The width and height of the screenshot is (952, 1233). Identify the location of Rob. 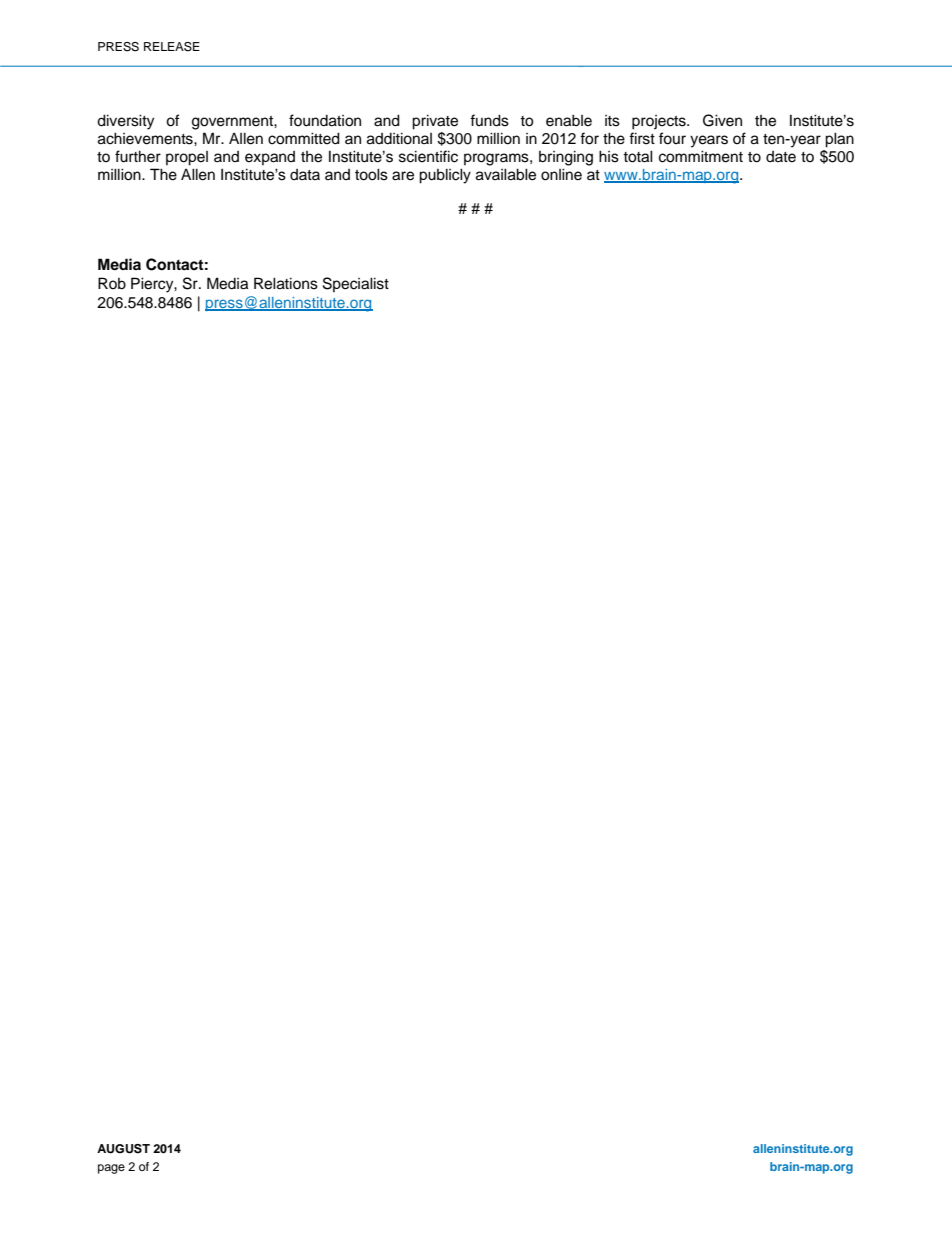
(112, 283).
